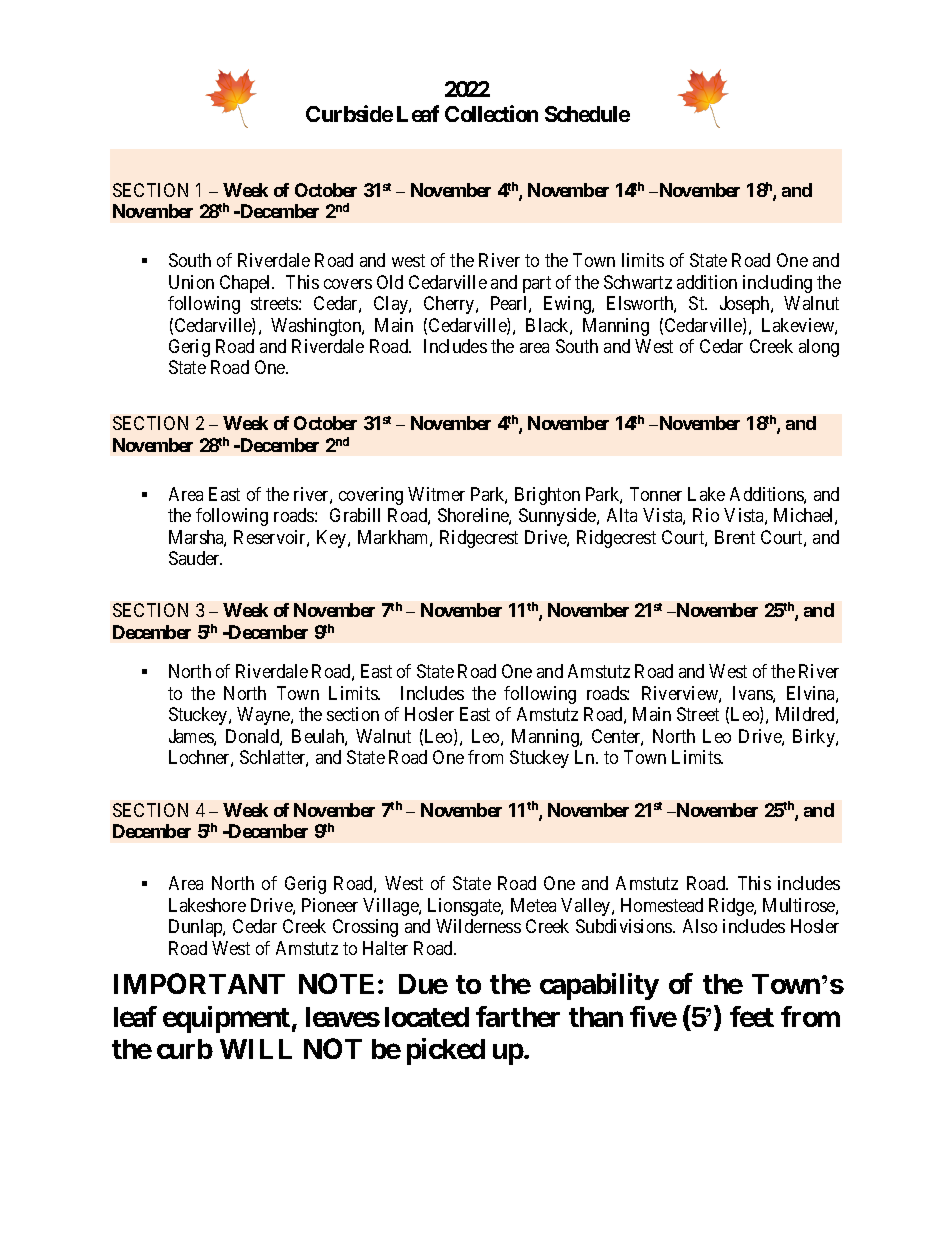  Describe the element at coordinates (735, 537) in the screenshot. I see `Brent` at that location.
